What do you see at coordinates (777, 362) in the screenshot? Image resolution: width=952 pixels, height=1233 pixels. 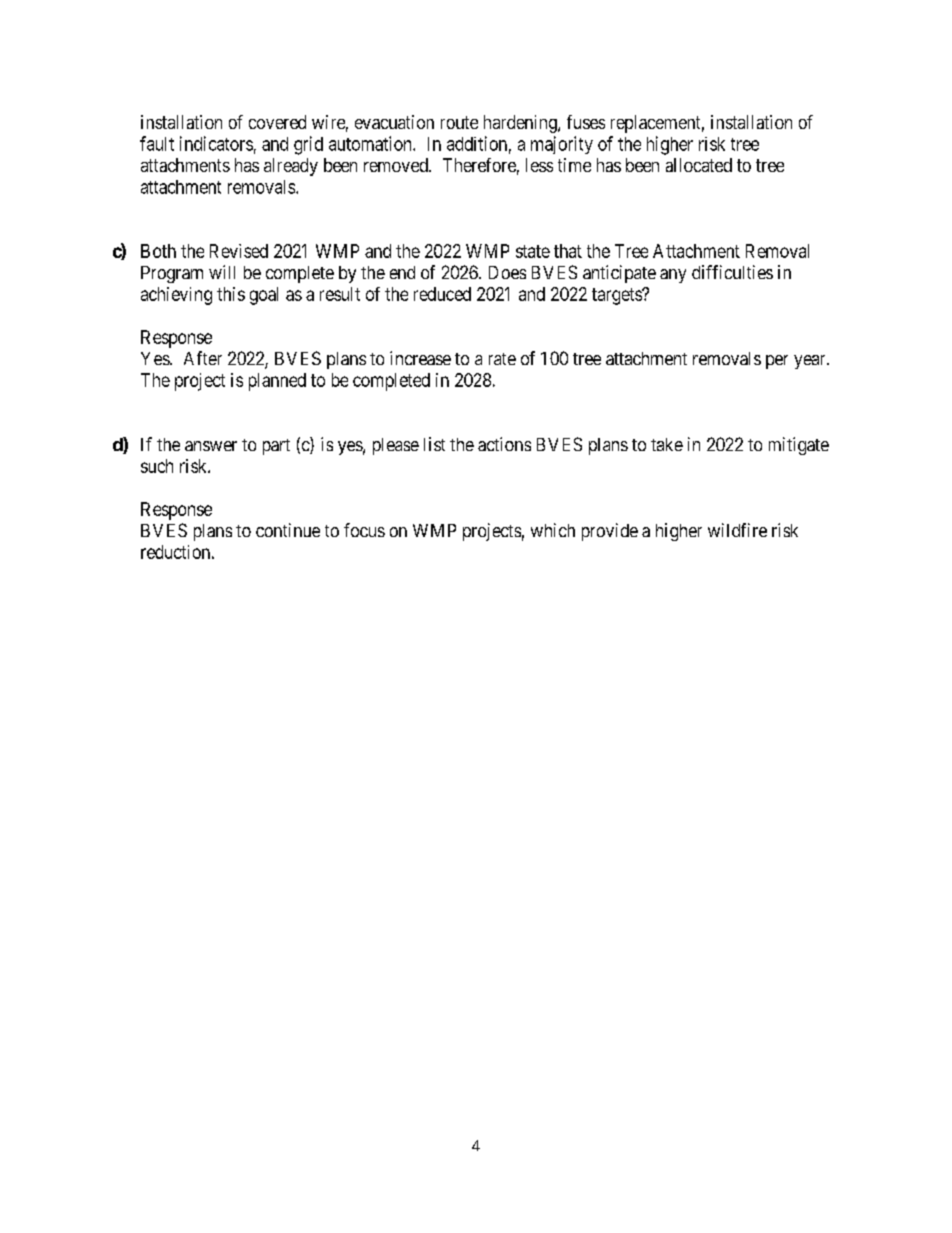 I see `per` at bounding box center [777, 362].
